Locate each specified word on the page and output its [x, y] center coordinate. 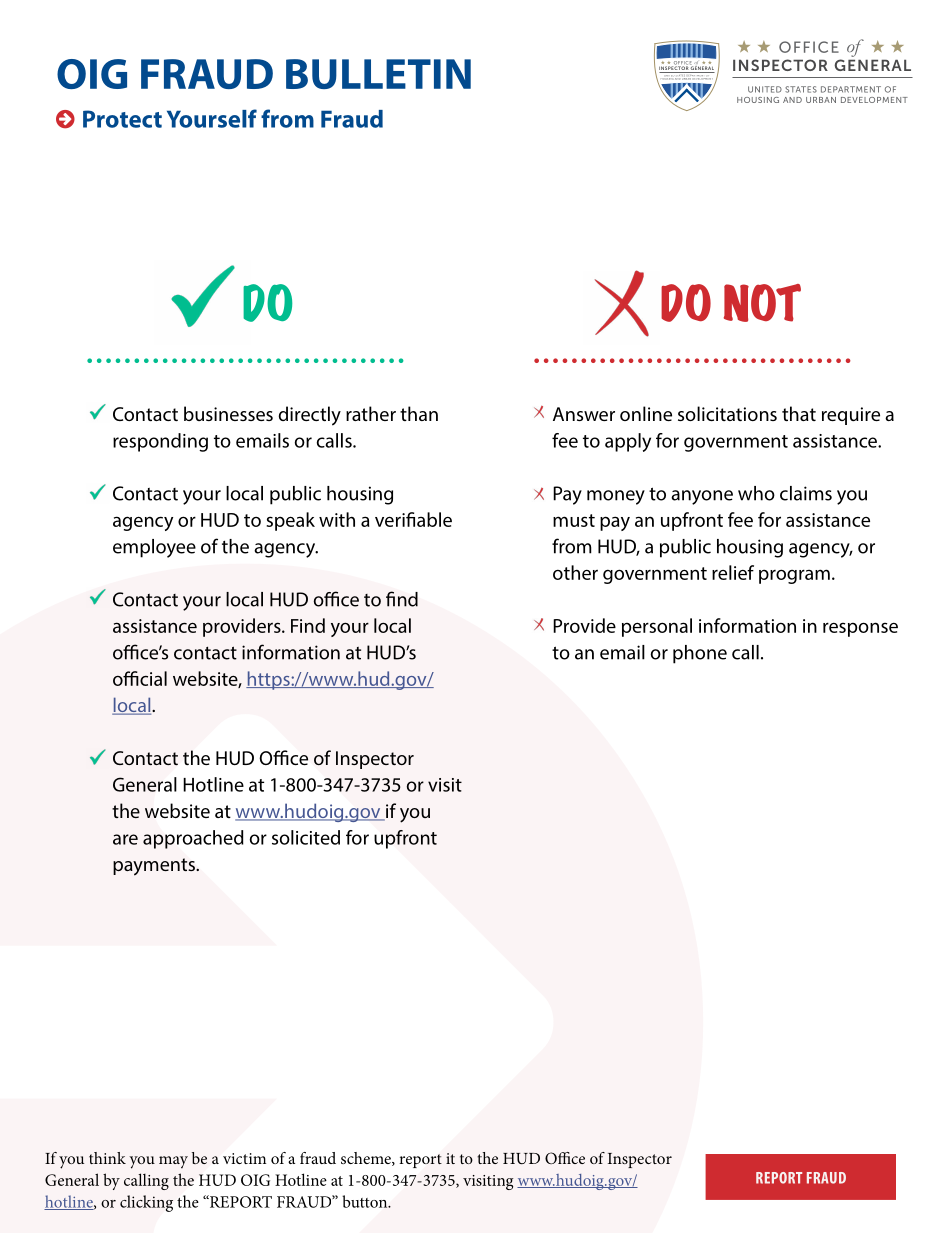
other [575, 572]
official [140, 678]
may [173, 1162]
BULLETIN [378, 74]
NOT [762, 303]
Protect [122, 119]
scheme [367, 1159]
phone [700, 654]
